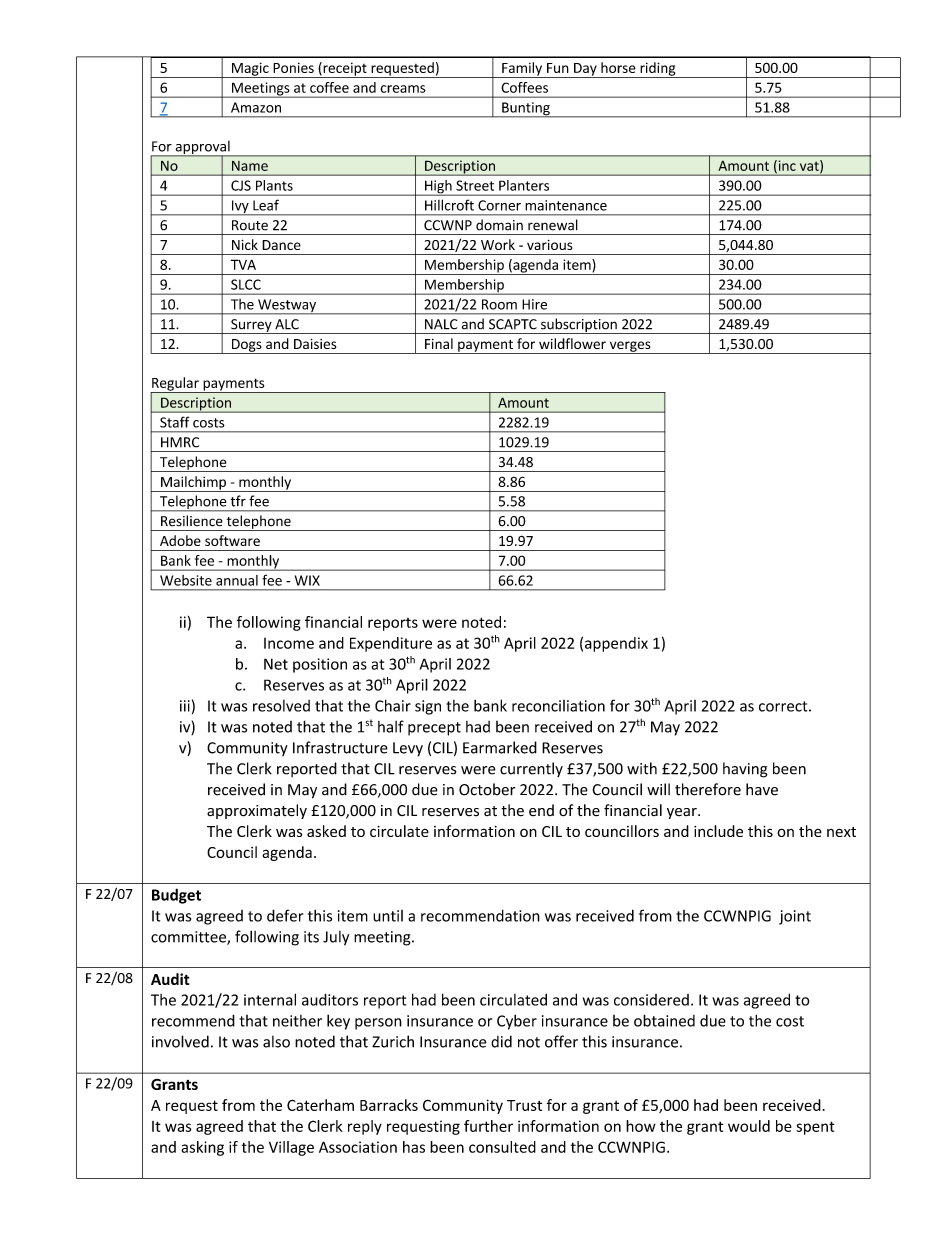 This screenshot has height=1233, width=952. I want to click on having, so click(745, 770).
